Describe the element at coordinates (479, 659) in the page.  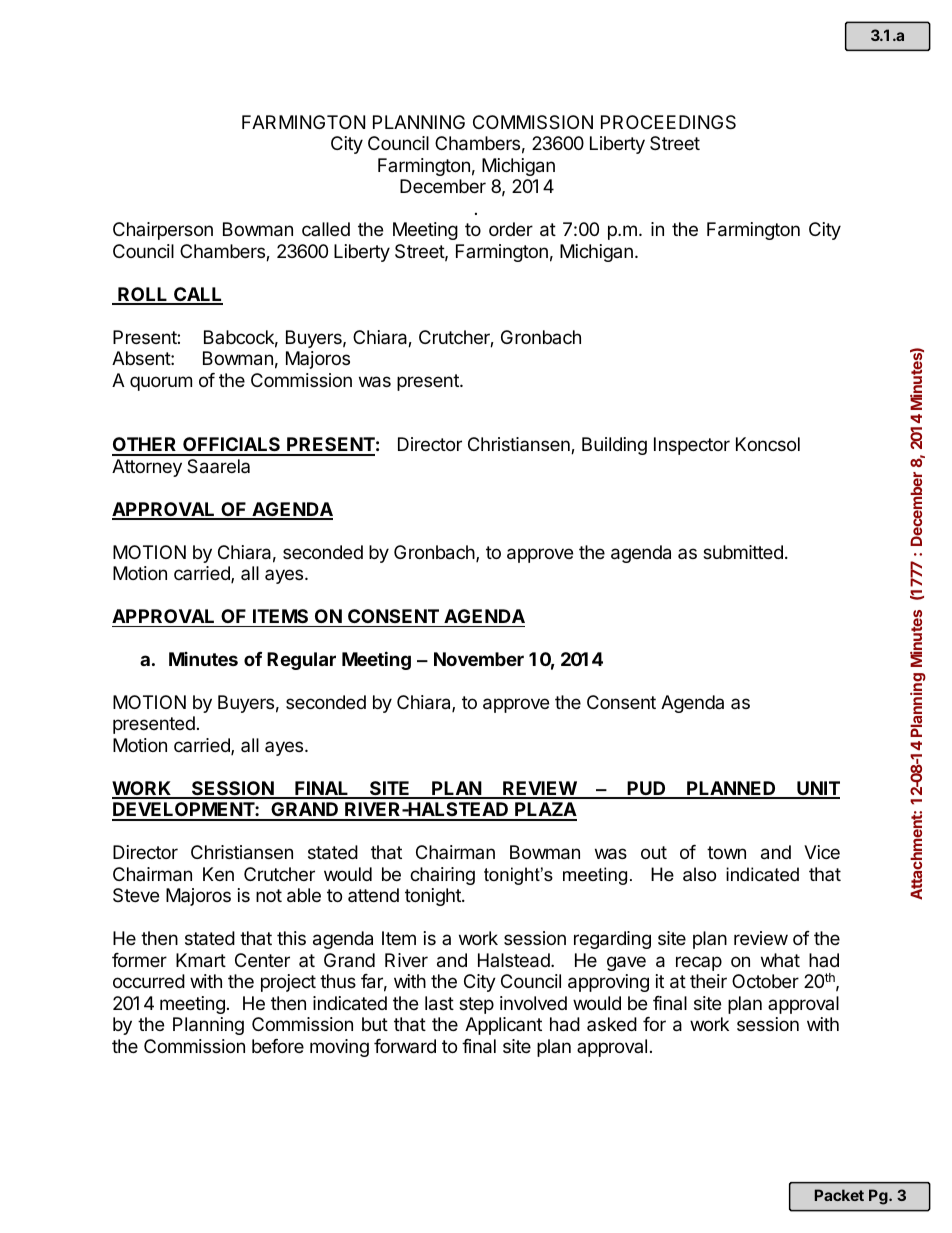
I see `November` at that location.
